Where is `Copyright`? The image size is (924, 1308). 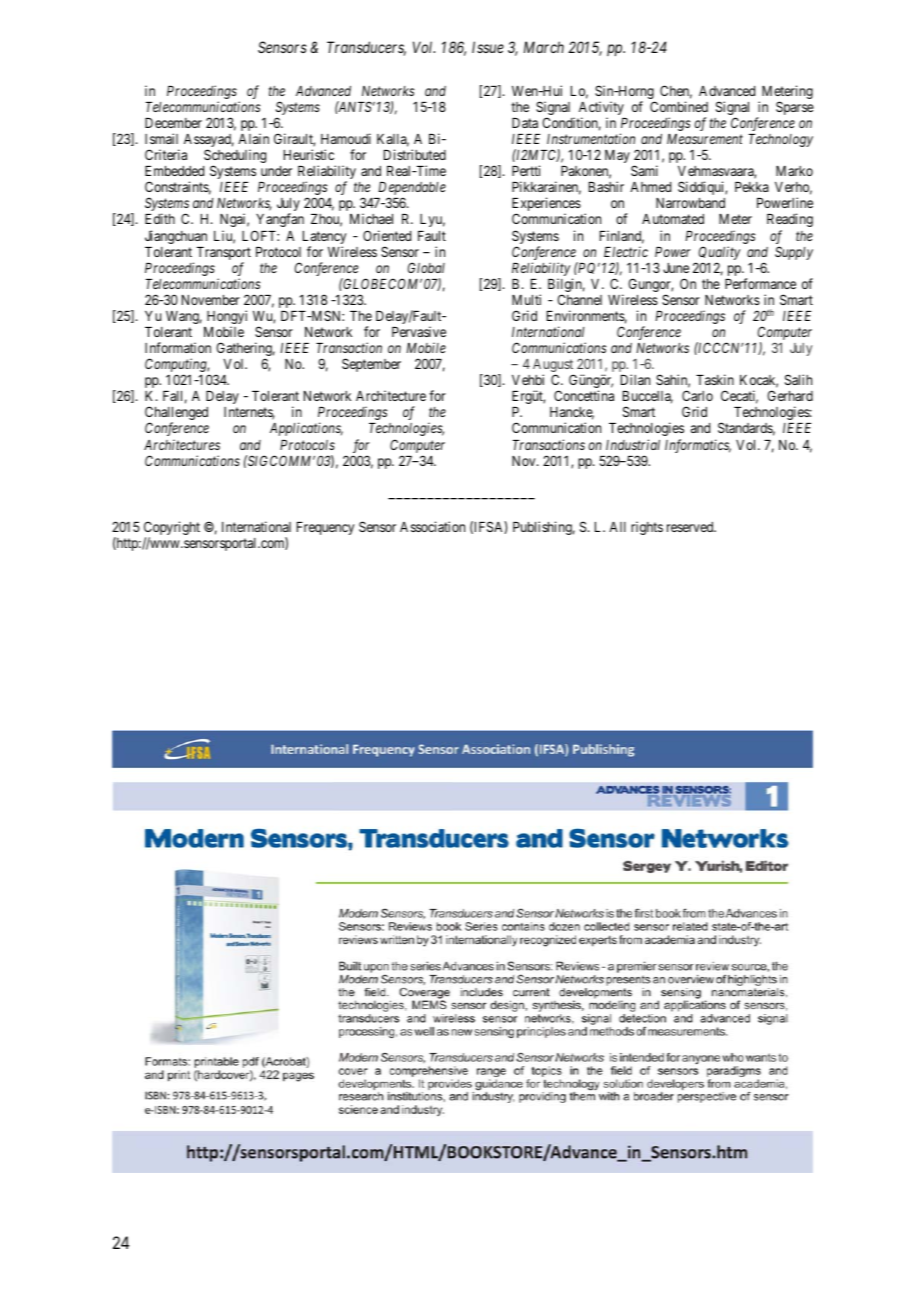 Copyright is located at coordinates (172, 529).
